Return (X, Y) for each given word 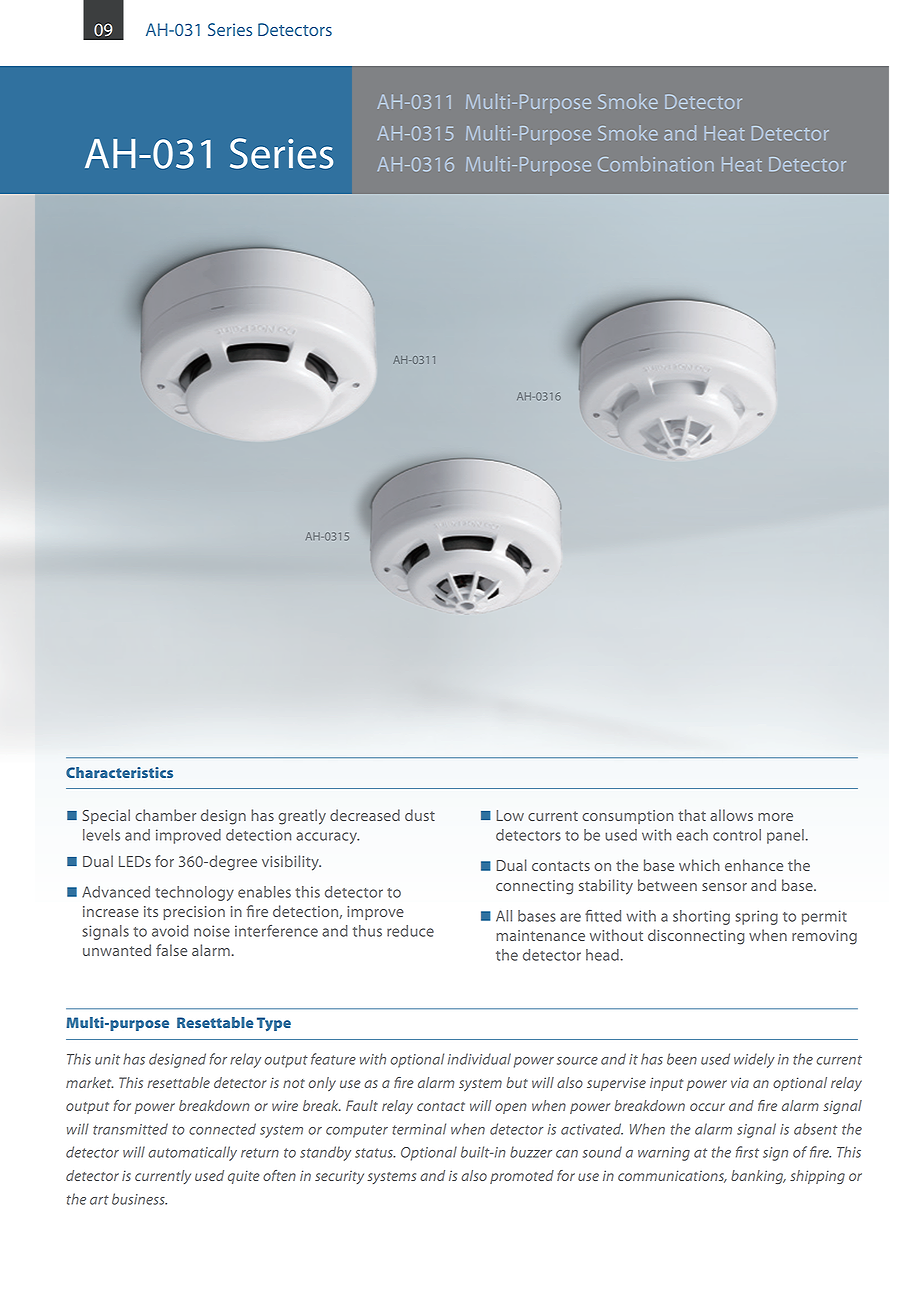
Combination (656, 164)
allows (731, 815)
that (692, 815)
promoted (522, 1177)
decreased (365, 815)
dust (420, 815)
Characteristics (119, 772)
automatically (192, 1153)
